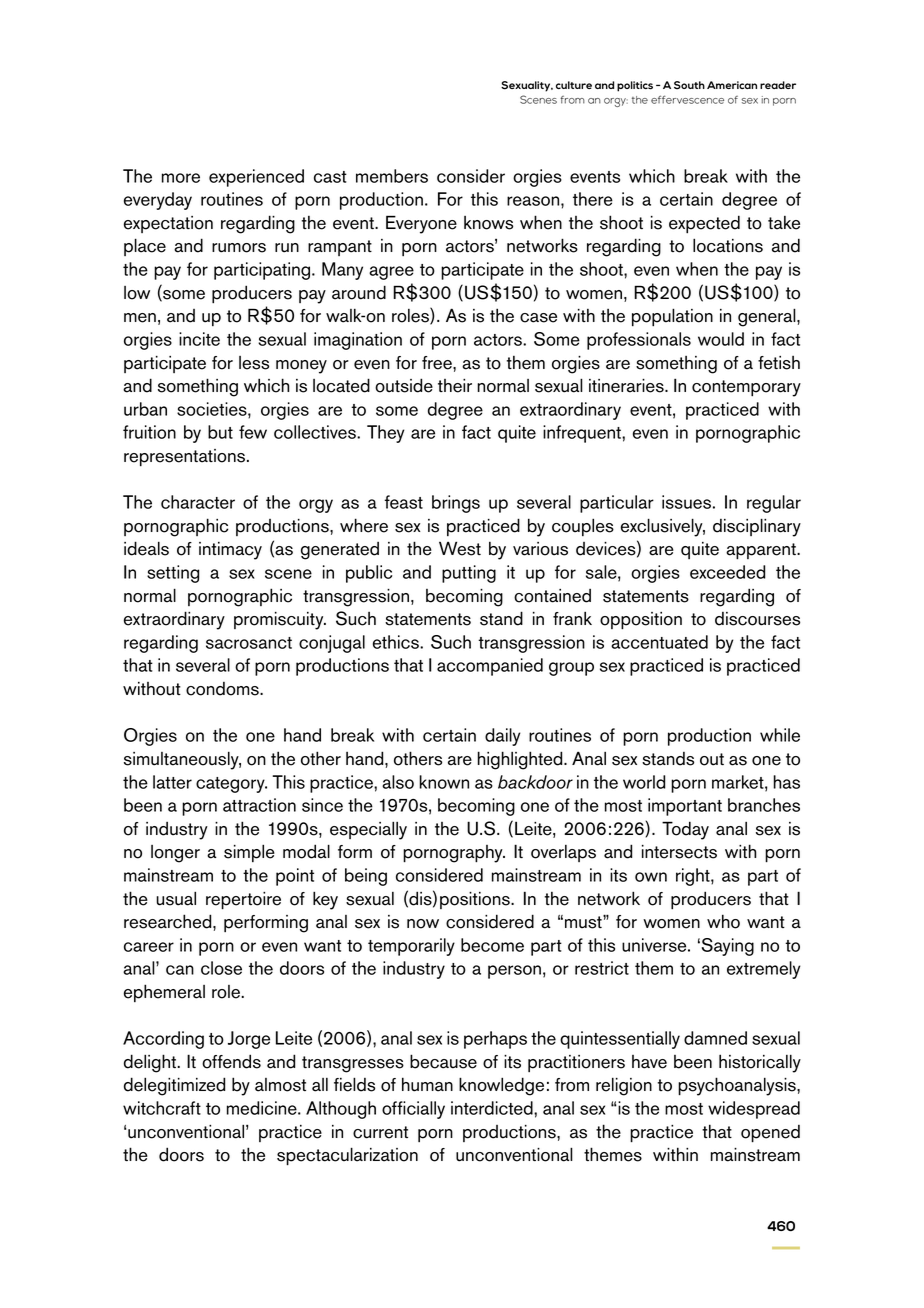 The image size is (924, 1308). Describe the element at coordinates (162, 1108) in the page. I see `witchcraft` at that location.
